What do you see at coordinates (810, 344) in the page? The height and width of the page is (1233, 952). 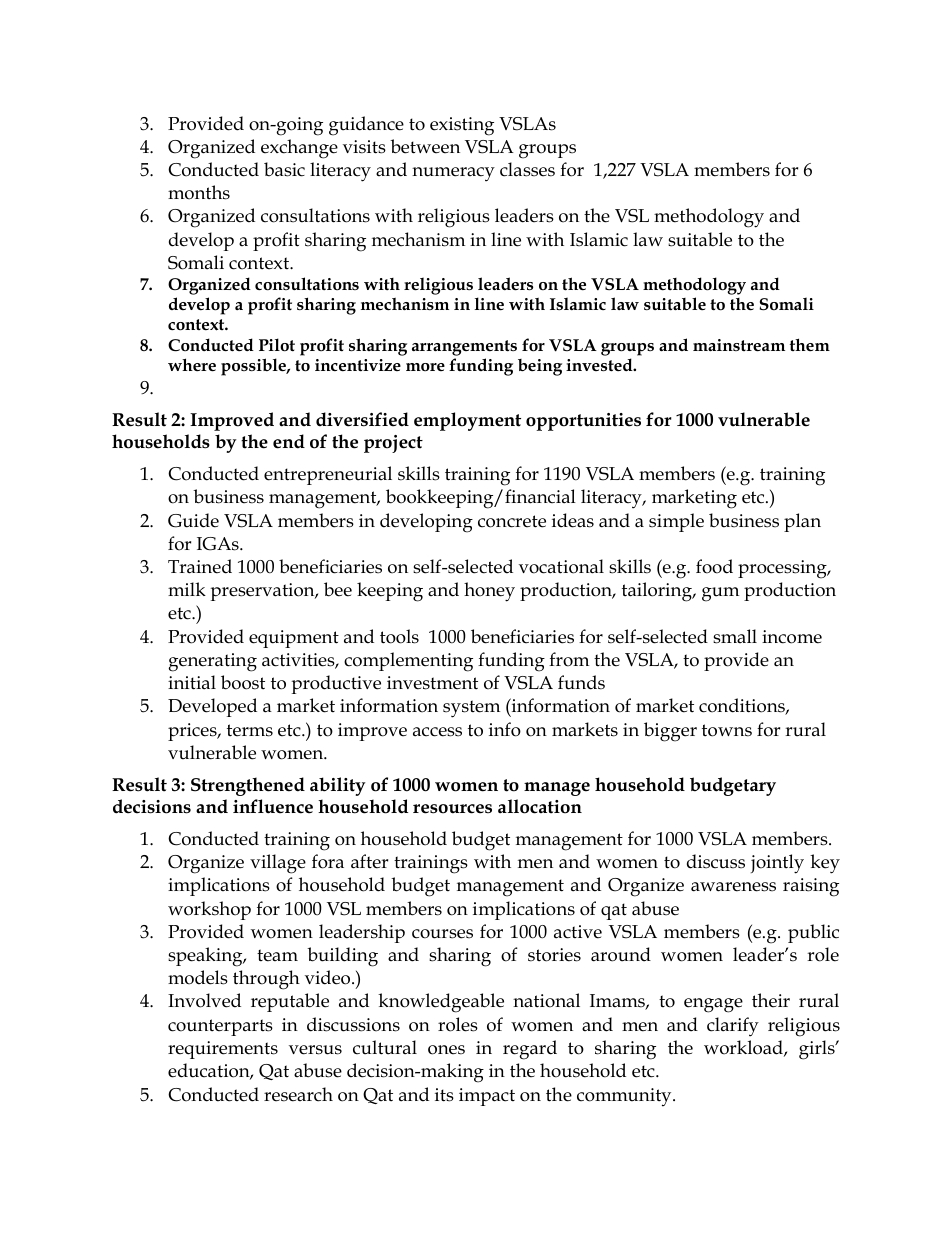 I see `them` at bounding box center [810, 344].
